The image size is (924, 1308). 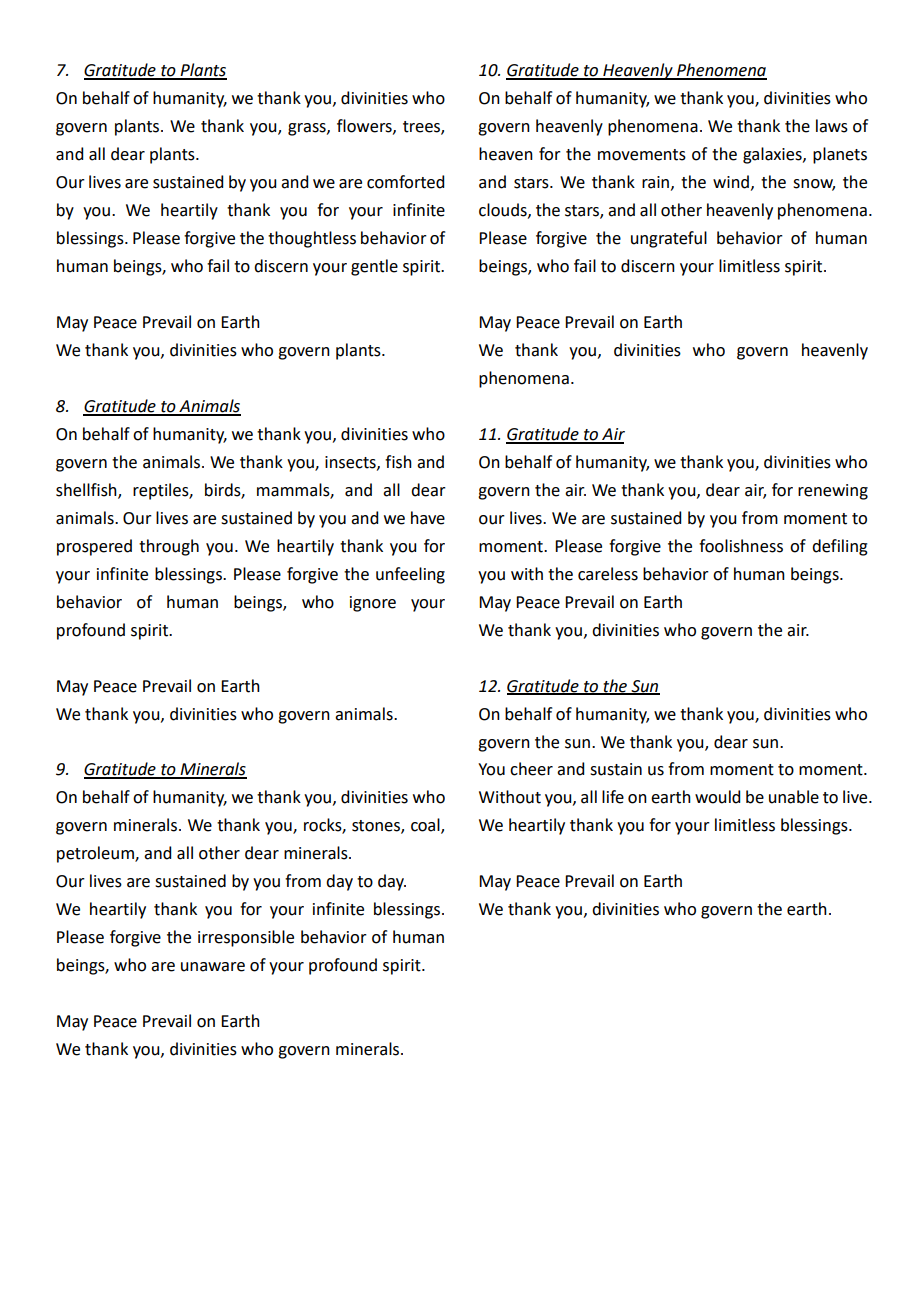 I want to click on thoughtless, so click(x=312, y=239).
